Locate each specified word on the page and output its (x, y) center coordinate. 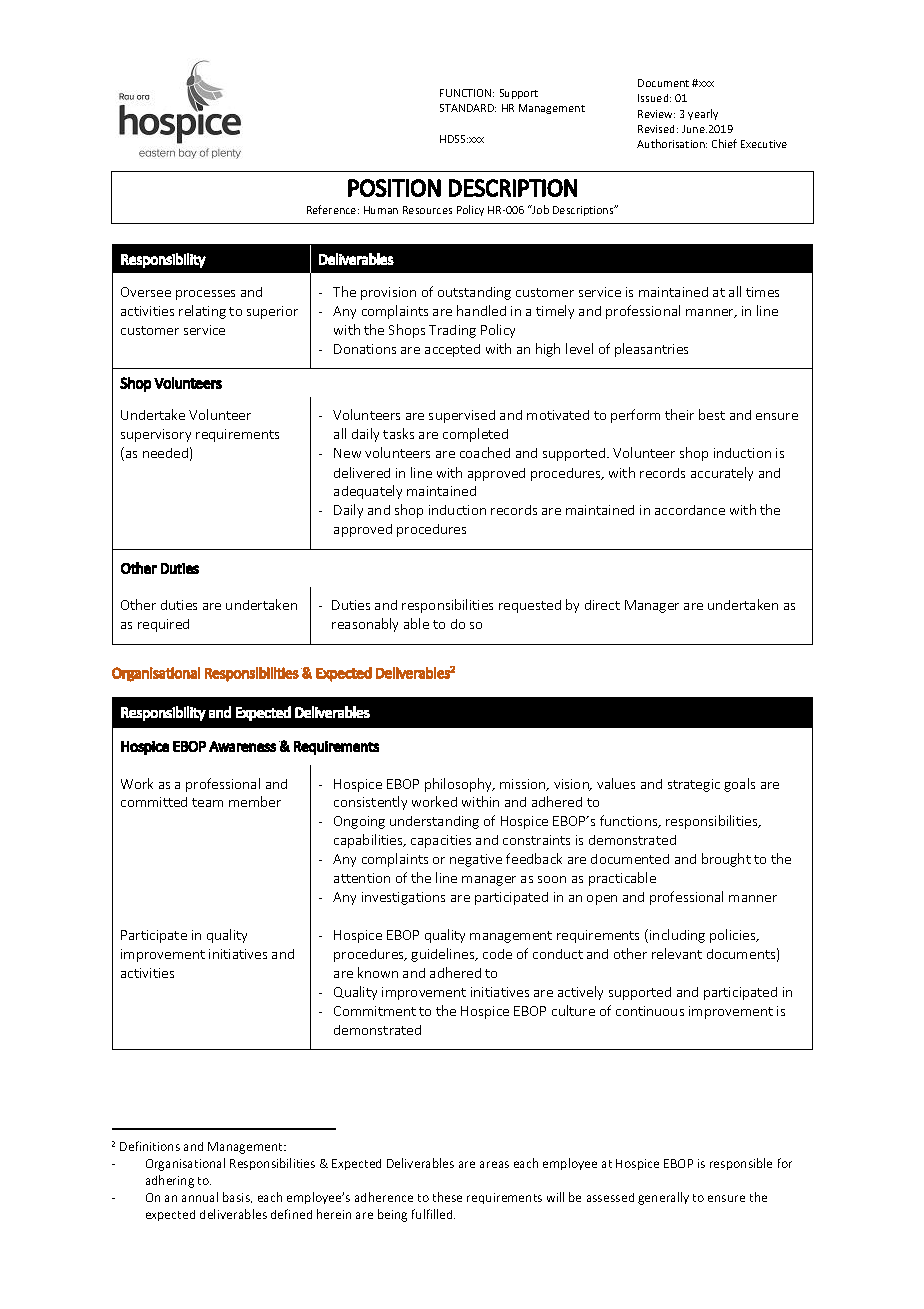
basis (237, 1197)
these (447, 1197)
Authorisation (672, 143)
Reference (333, 209)
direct (602, 605)
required (163, 625)
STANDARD (468, 108)
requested (530, 606)
